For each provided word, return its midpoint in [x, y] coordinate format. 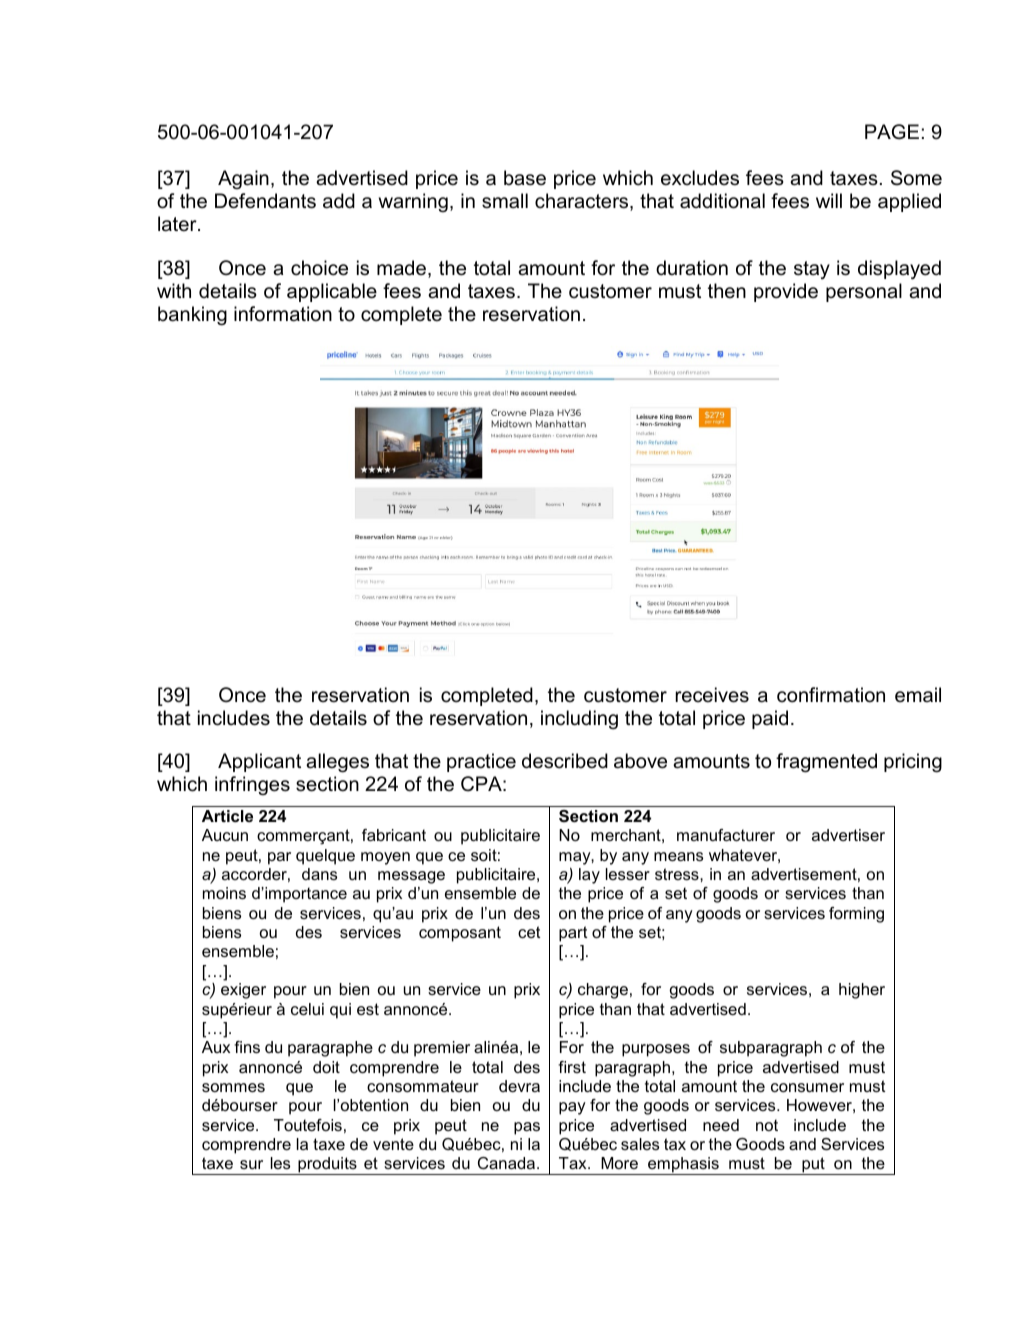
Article [227, 816]
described [565, 761]
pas [527, 1128]
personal [864, 292]
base [525, 178]
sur [251, 1164]
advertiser [848, 835]
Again [243, 179]
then [727, 291]
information [283, 314]
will [829, 200]
